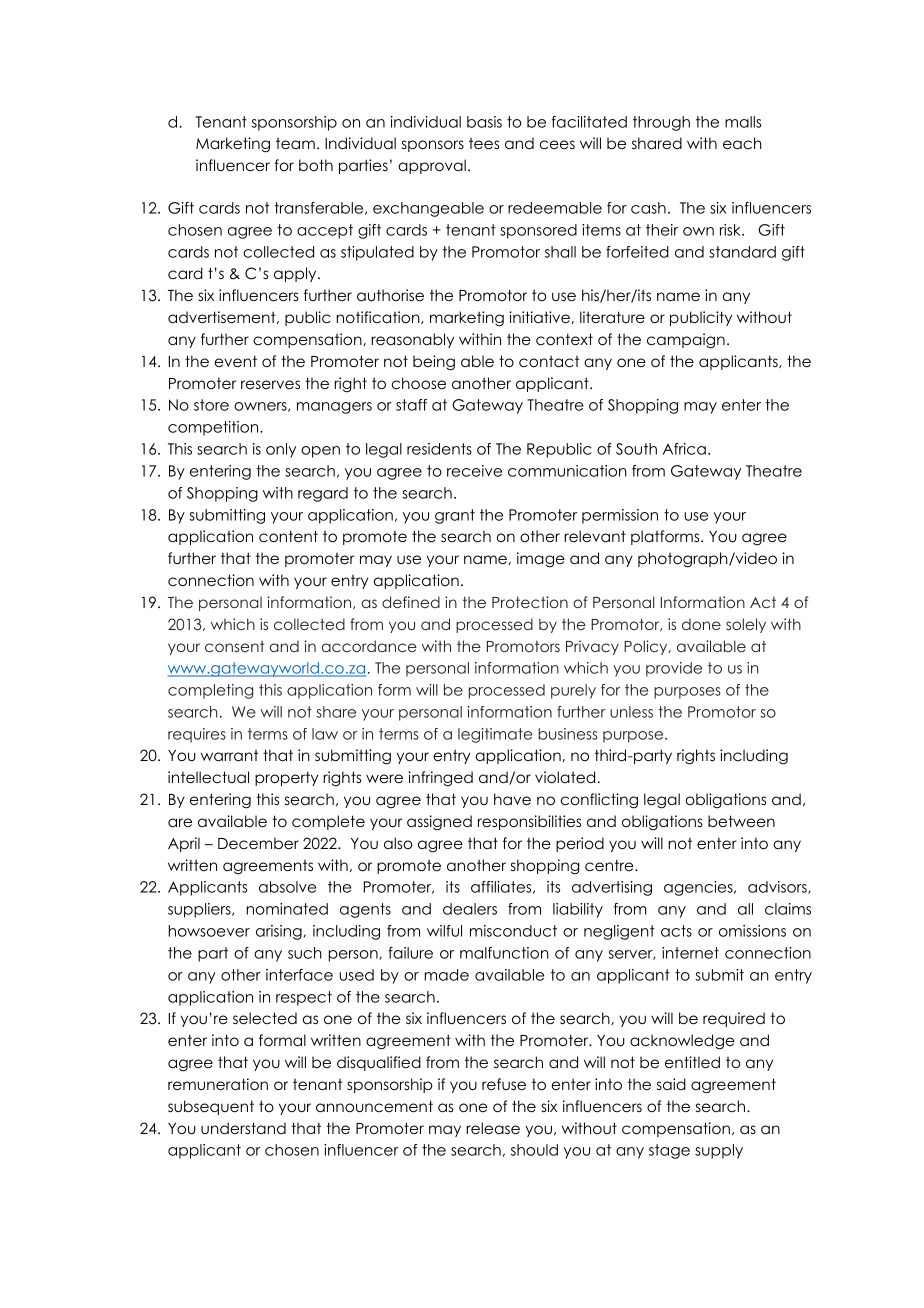 The image size is (924, 1308). Describe the element at coordinates (286, 778) in the screenshot. I see `property` at that location.
